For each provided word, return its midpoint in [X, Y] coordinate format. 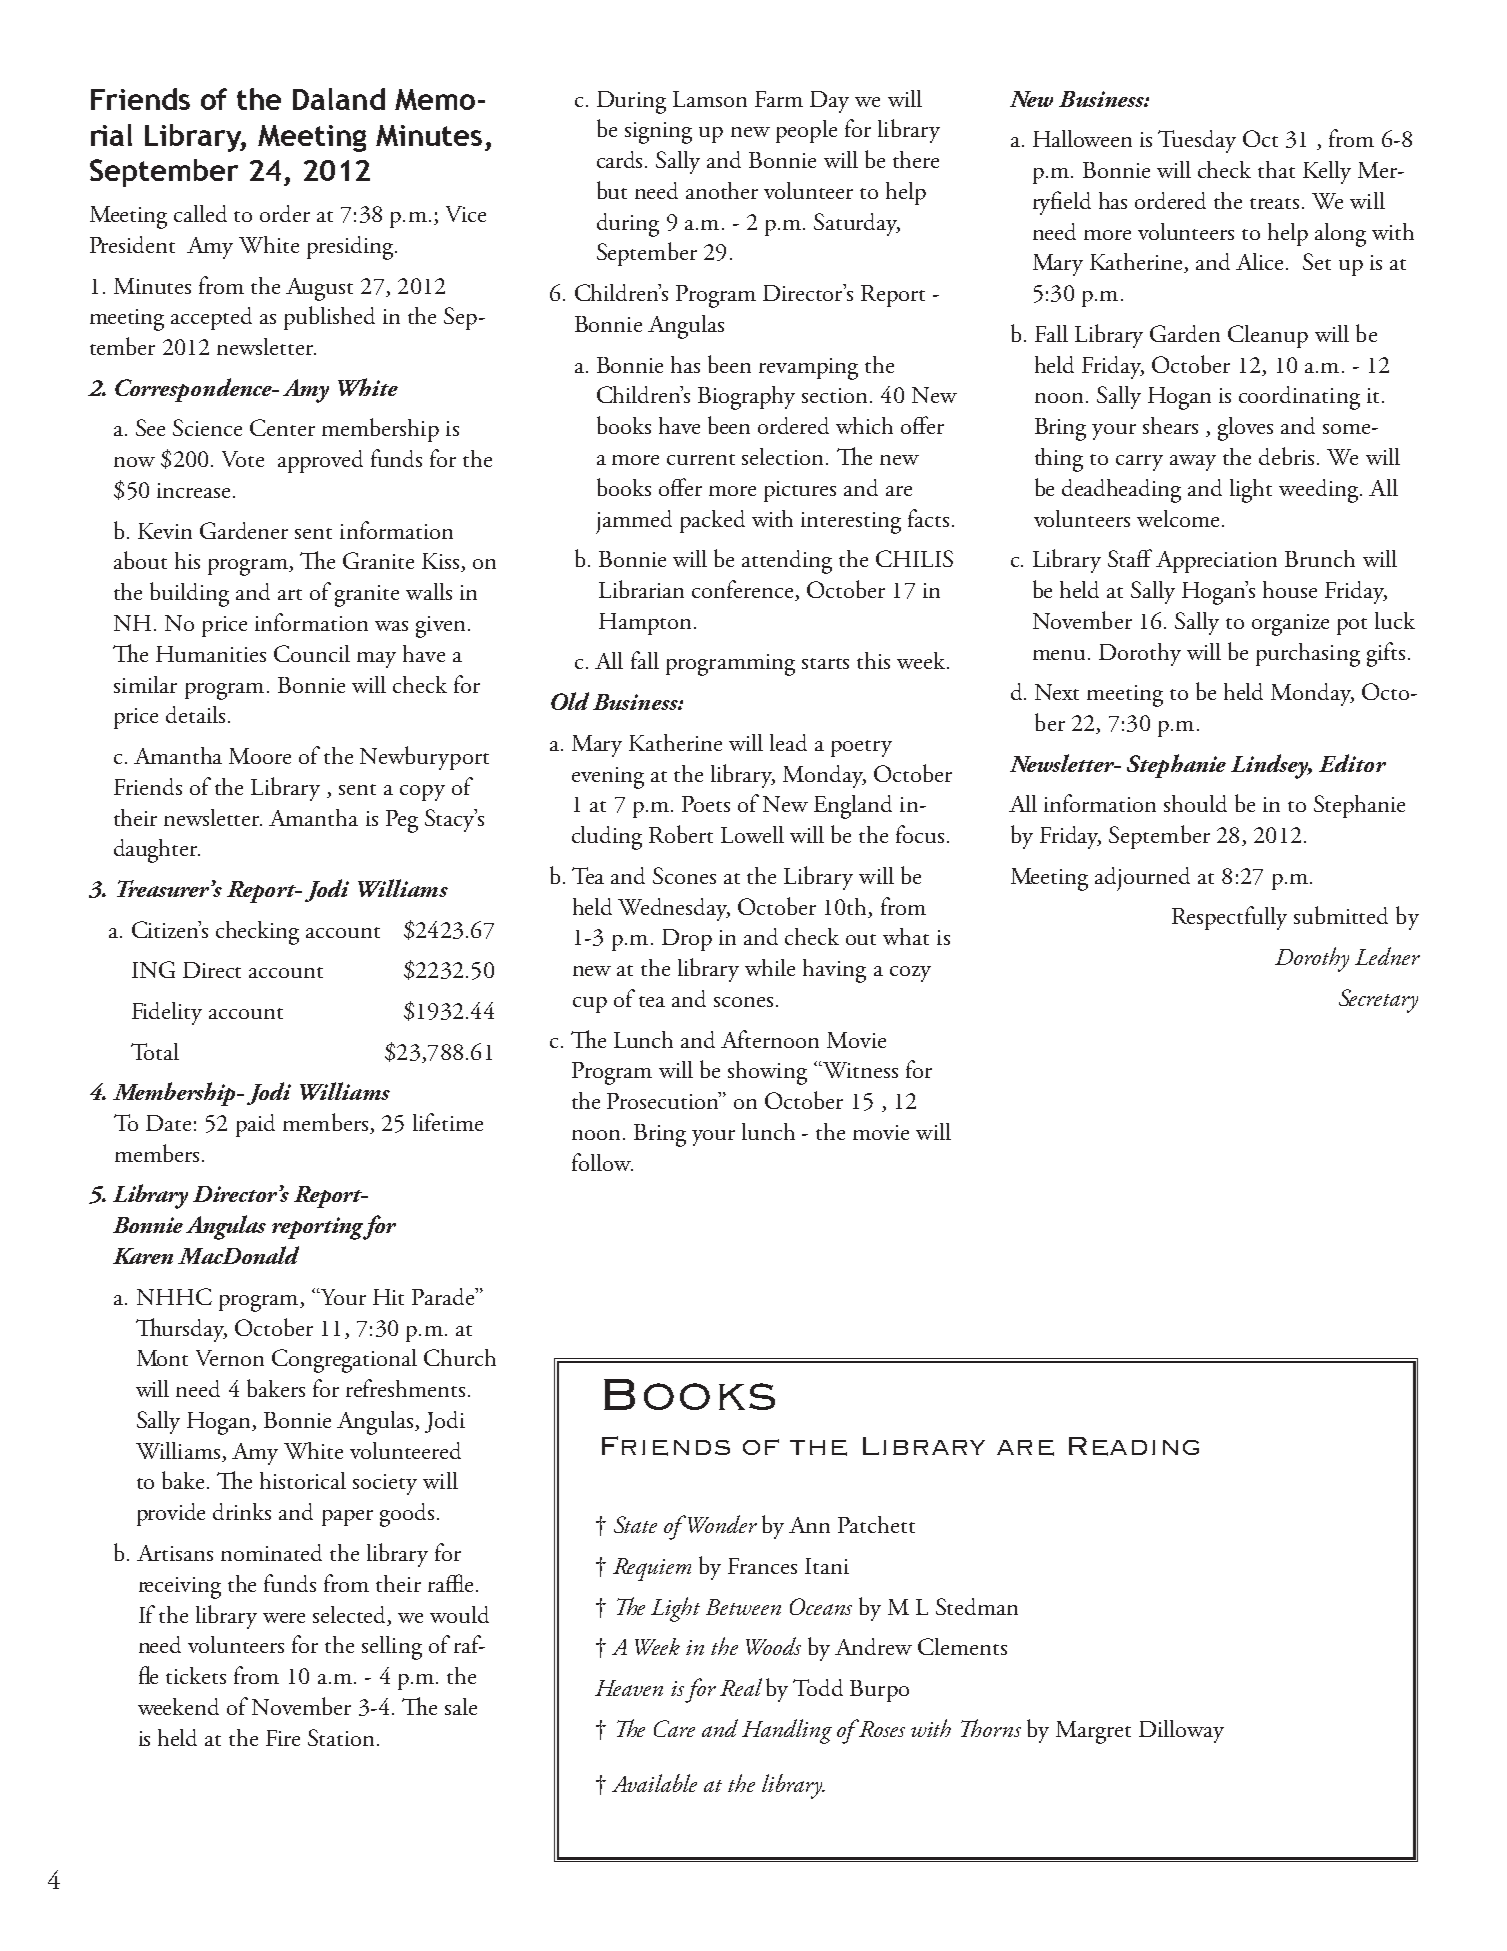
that [1276, 169]
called [200, 213]
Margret [1093, 1732]
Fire [283, 1738]
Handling [787, 1731]
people [806, 131]
